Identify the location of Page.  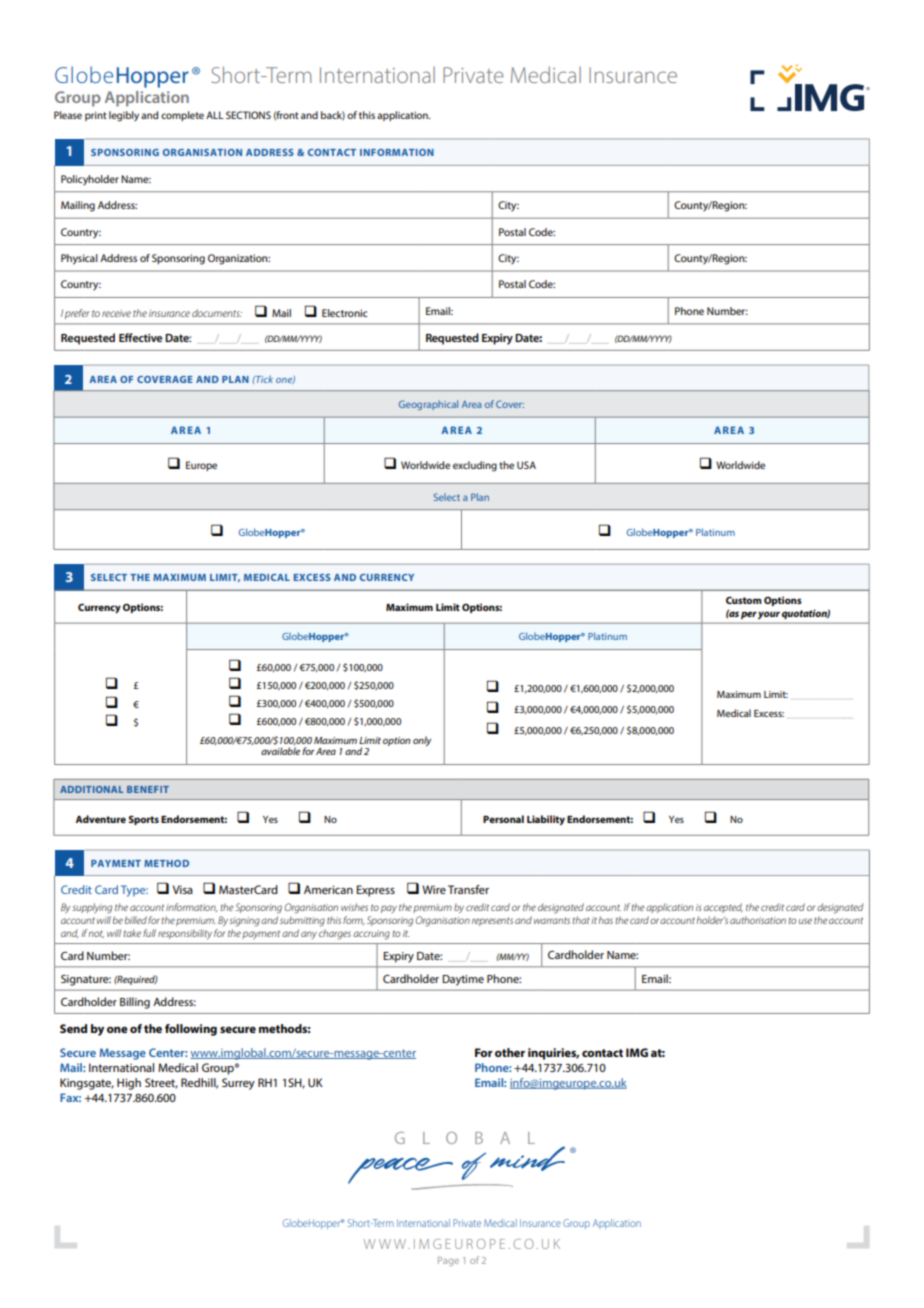
(448, 1261).
